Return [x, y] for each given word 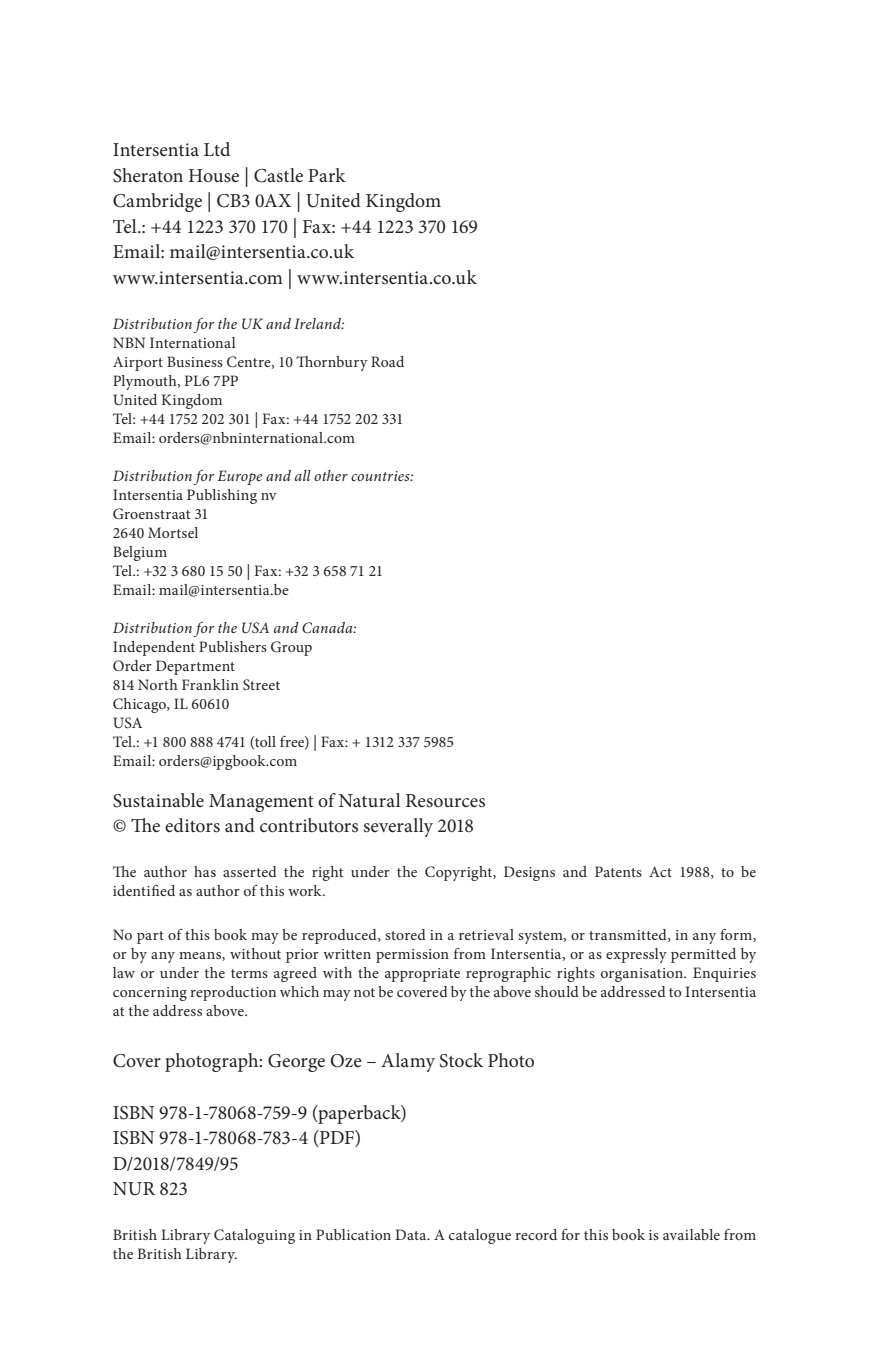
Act [660, 871]
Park [327, 175]
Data [412, 1234]
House [214, 176]
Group [291, 648]
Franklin [210, 684]
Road [387, 361]
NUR [134, 1189]
